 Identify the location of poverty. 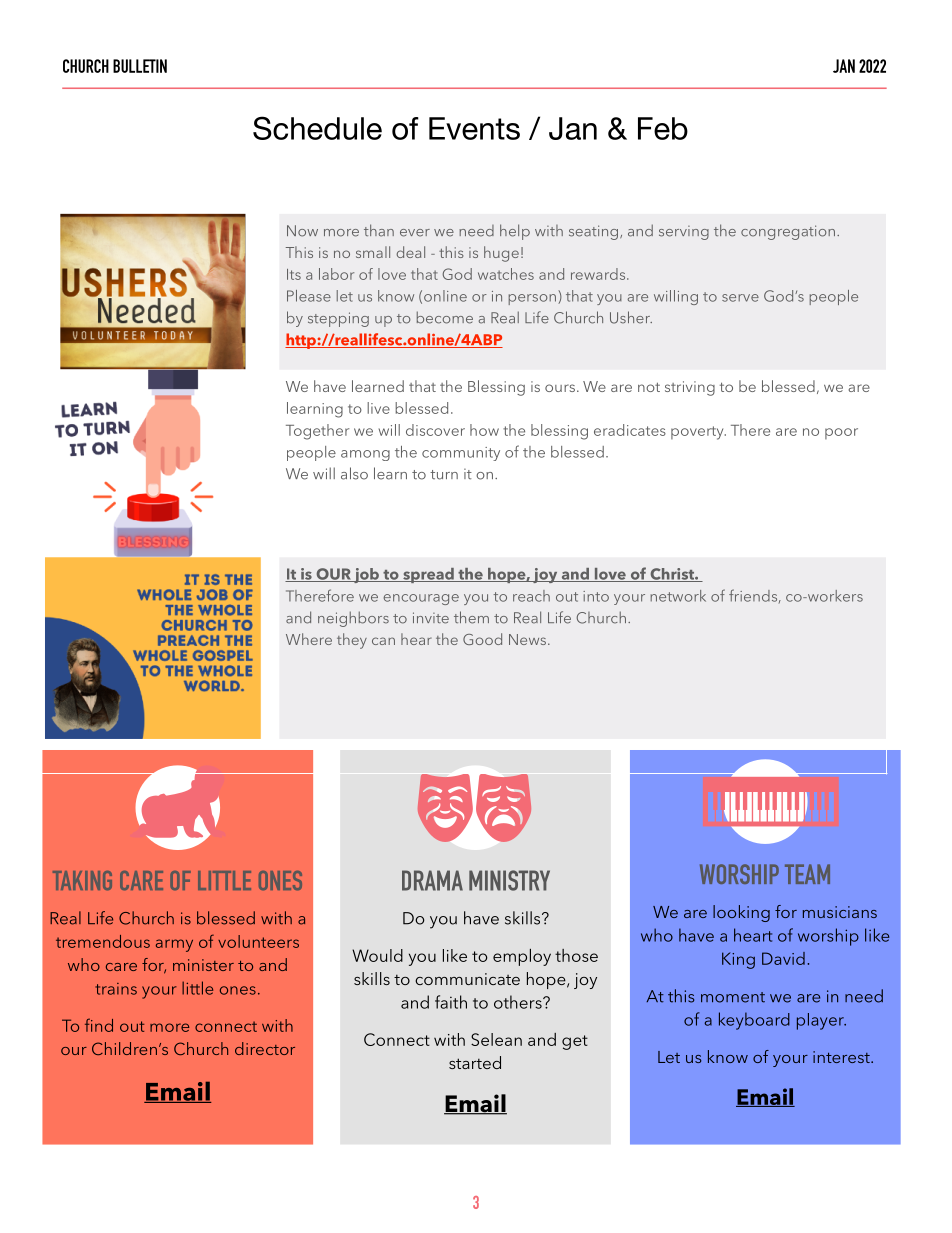
(698, 433).
